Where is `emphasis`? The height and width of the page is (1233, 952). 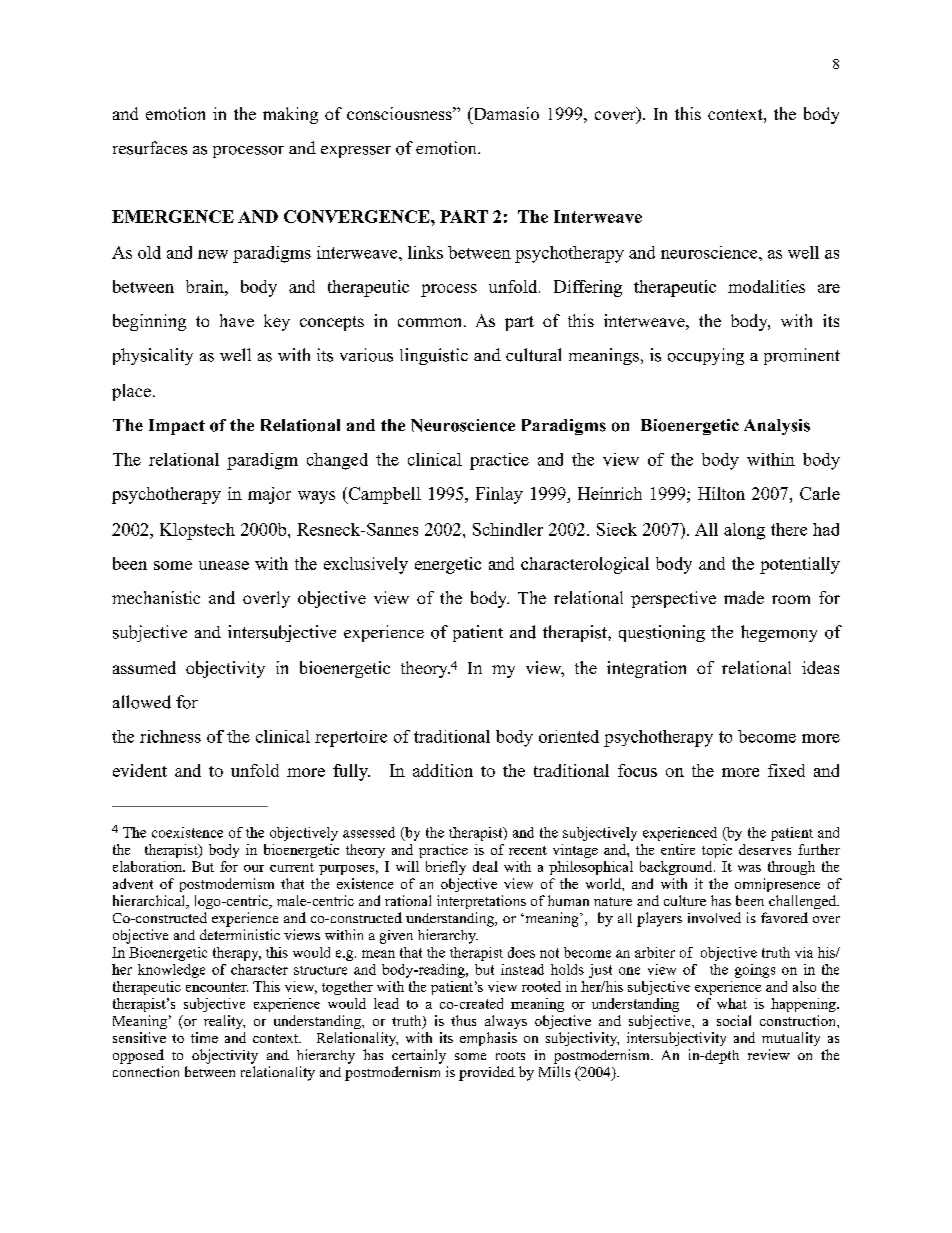 emphasis is located at coordinates (488, 1039).
